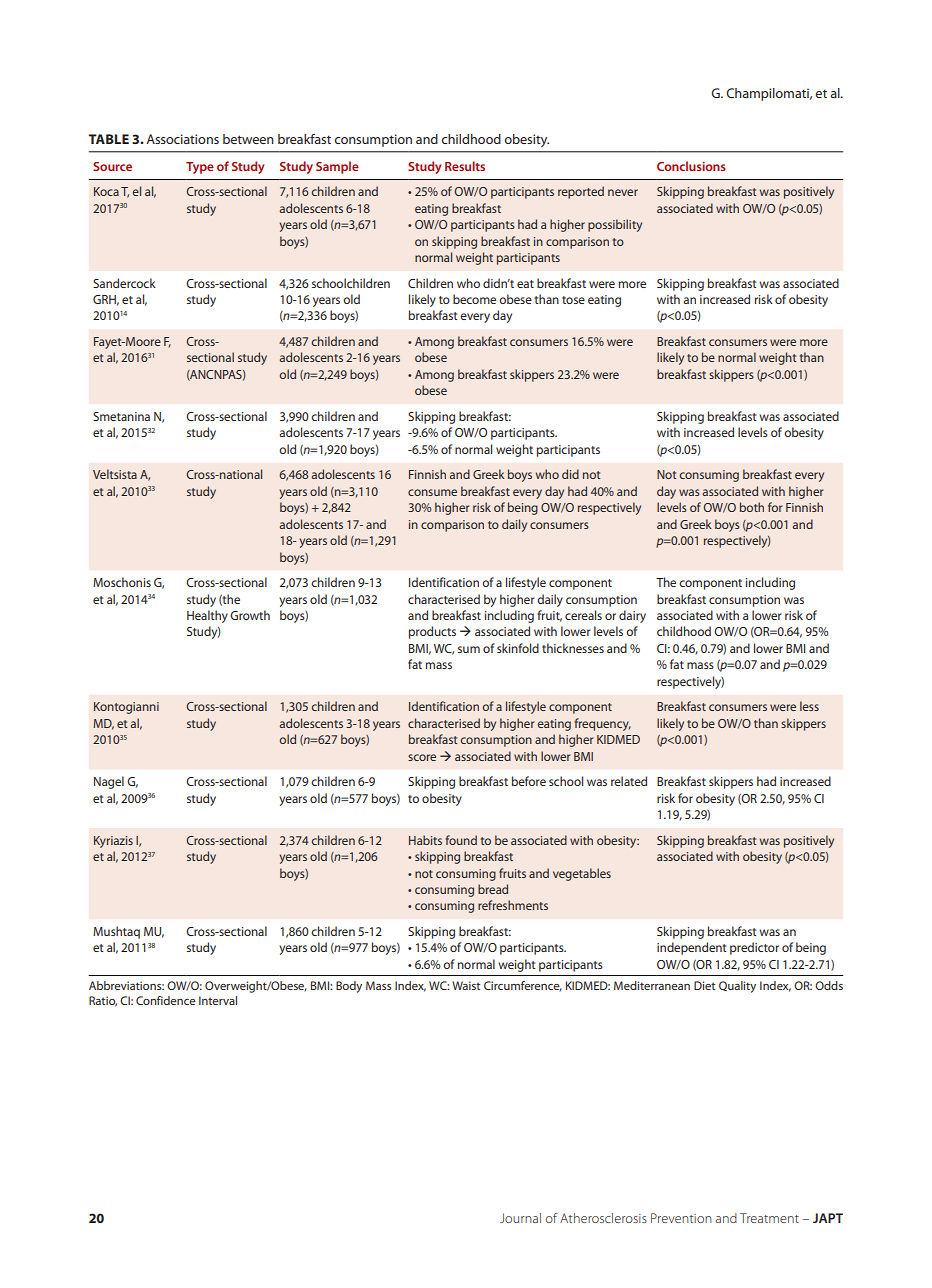  Describe the element at coordinates (207, 616) in the screenshot. I see `Healthy` at that location.
